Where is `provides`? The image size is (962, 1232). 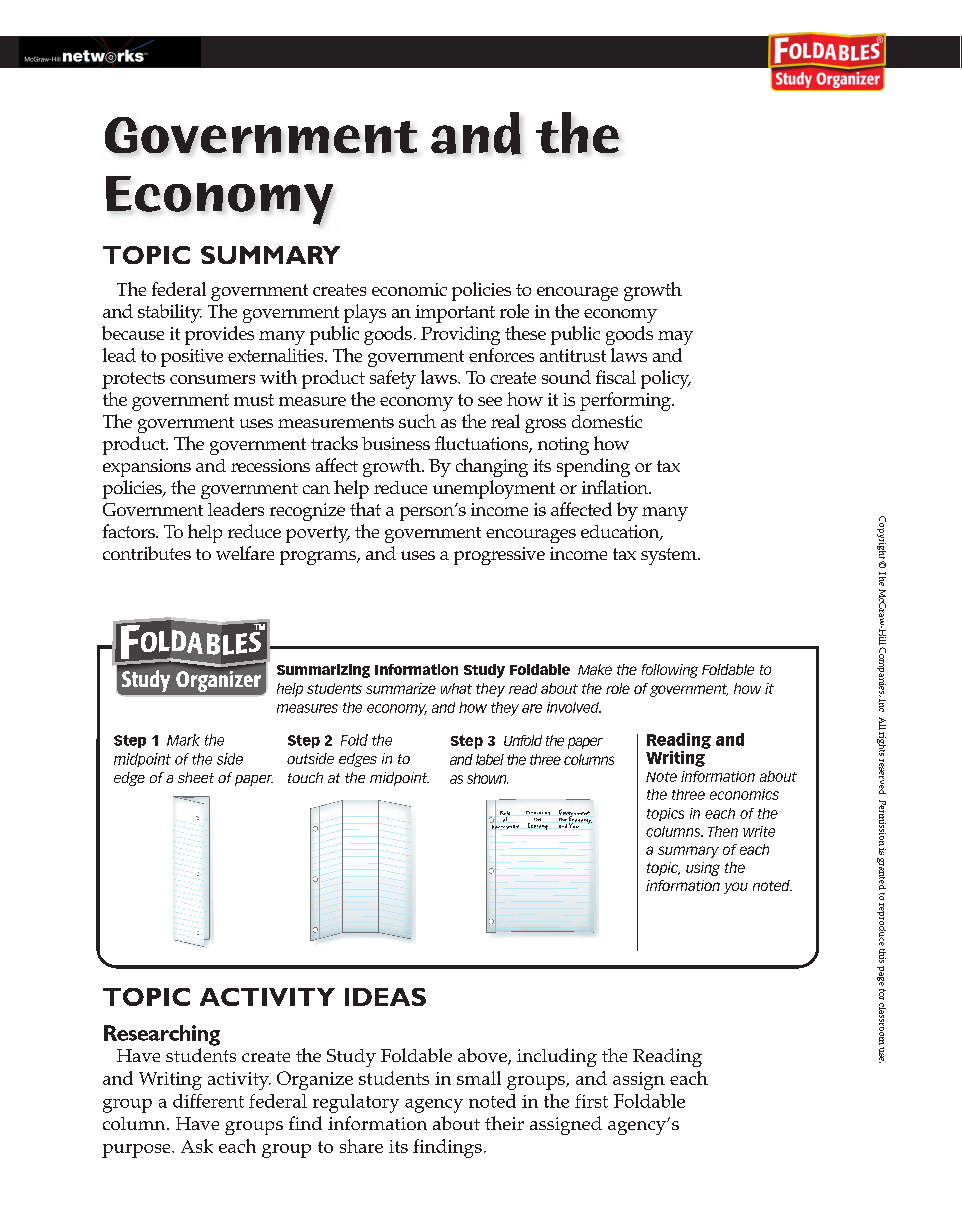 provides is located at coordinates (219, 335).
